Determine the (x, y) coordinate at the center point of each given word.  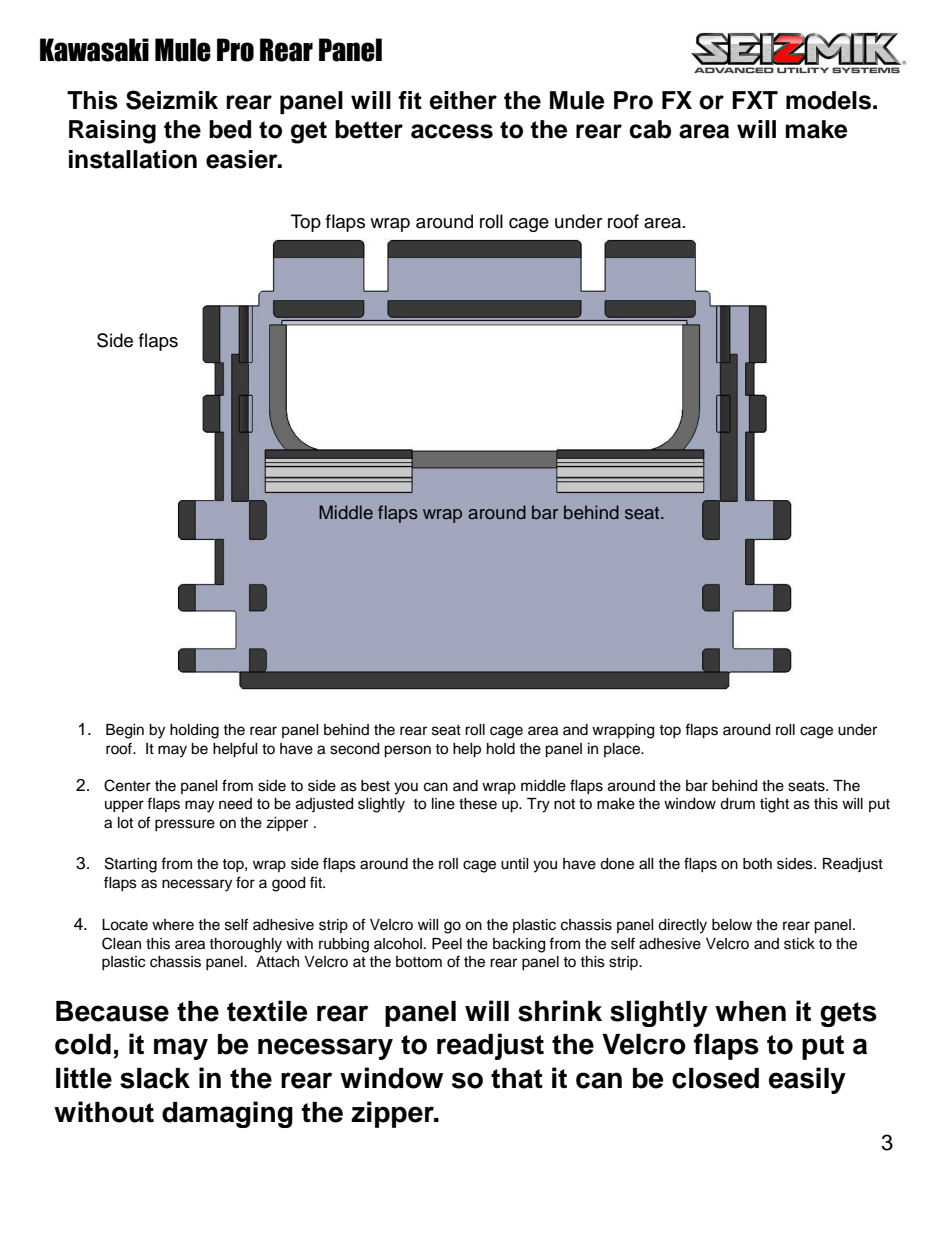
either (463, 100)
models (828, 100)
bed (230, 129)
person (407, 751)
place (623, 750)
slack (155, 1078)
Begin (125, 731)
